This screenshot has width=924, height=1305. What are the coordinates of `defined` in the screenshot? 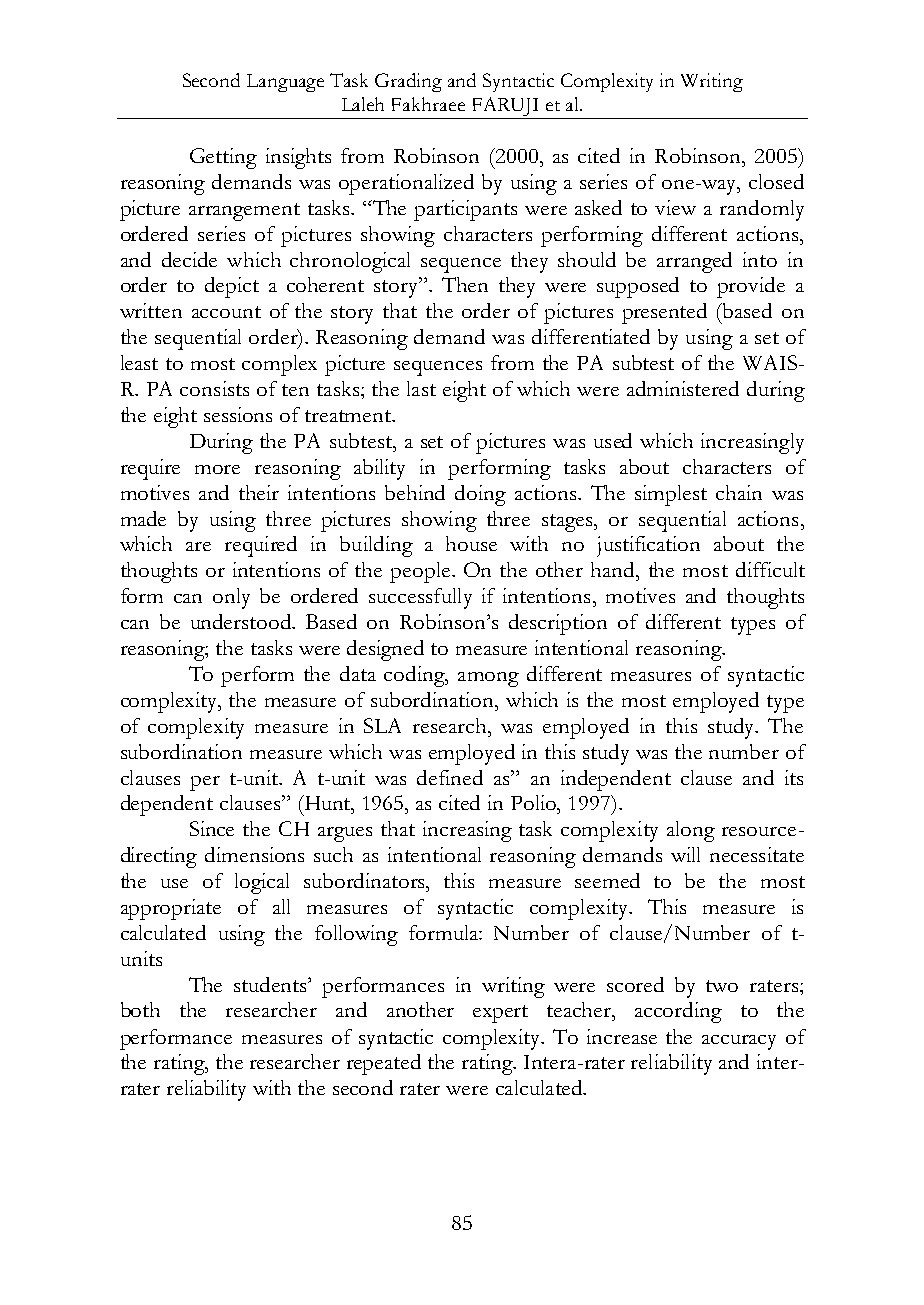 It's located at (450, 777).
